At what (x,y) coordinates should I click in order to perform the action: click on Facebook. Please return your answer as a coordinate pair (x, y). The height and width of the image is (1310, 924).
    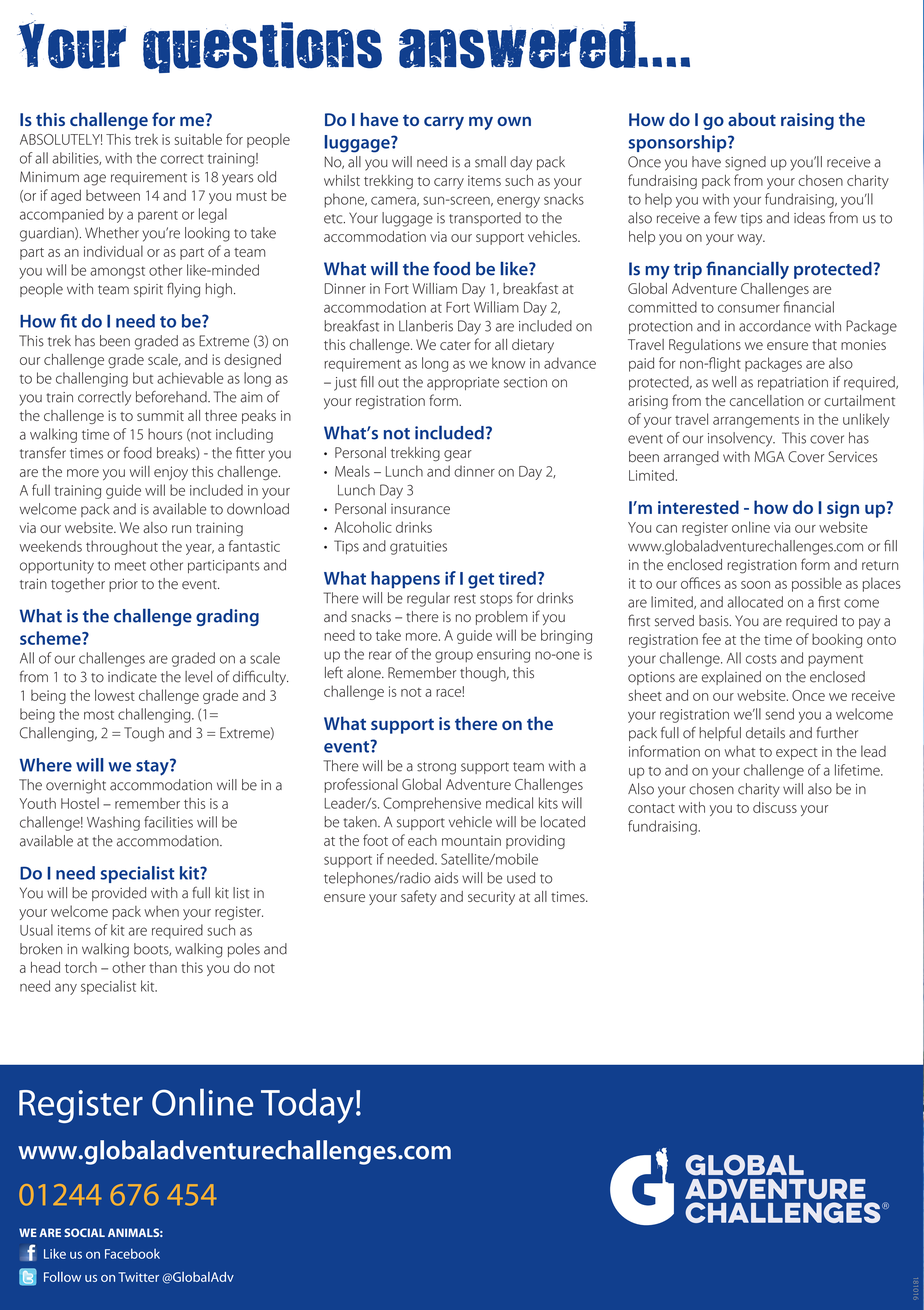
    Looking at the image, I should click on (132, 1253).
